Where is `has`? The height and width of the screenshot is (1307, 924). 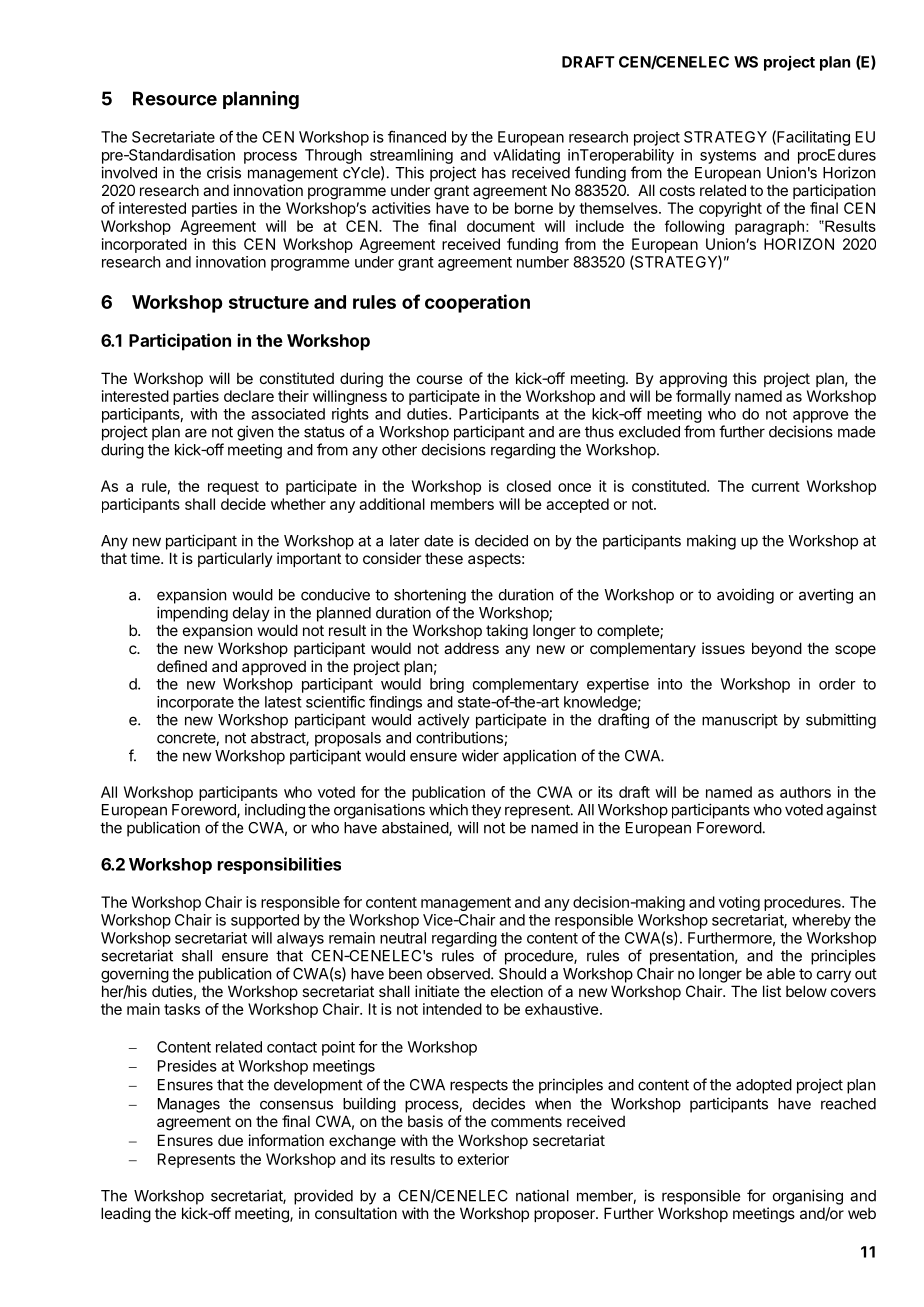 has is located at coordinates (494, 173).
